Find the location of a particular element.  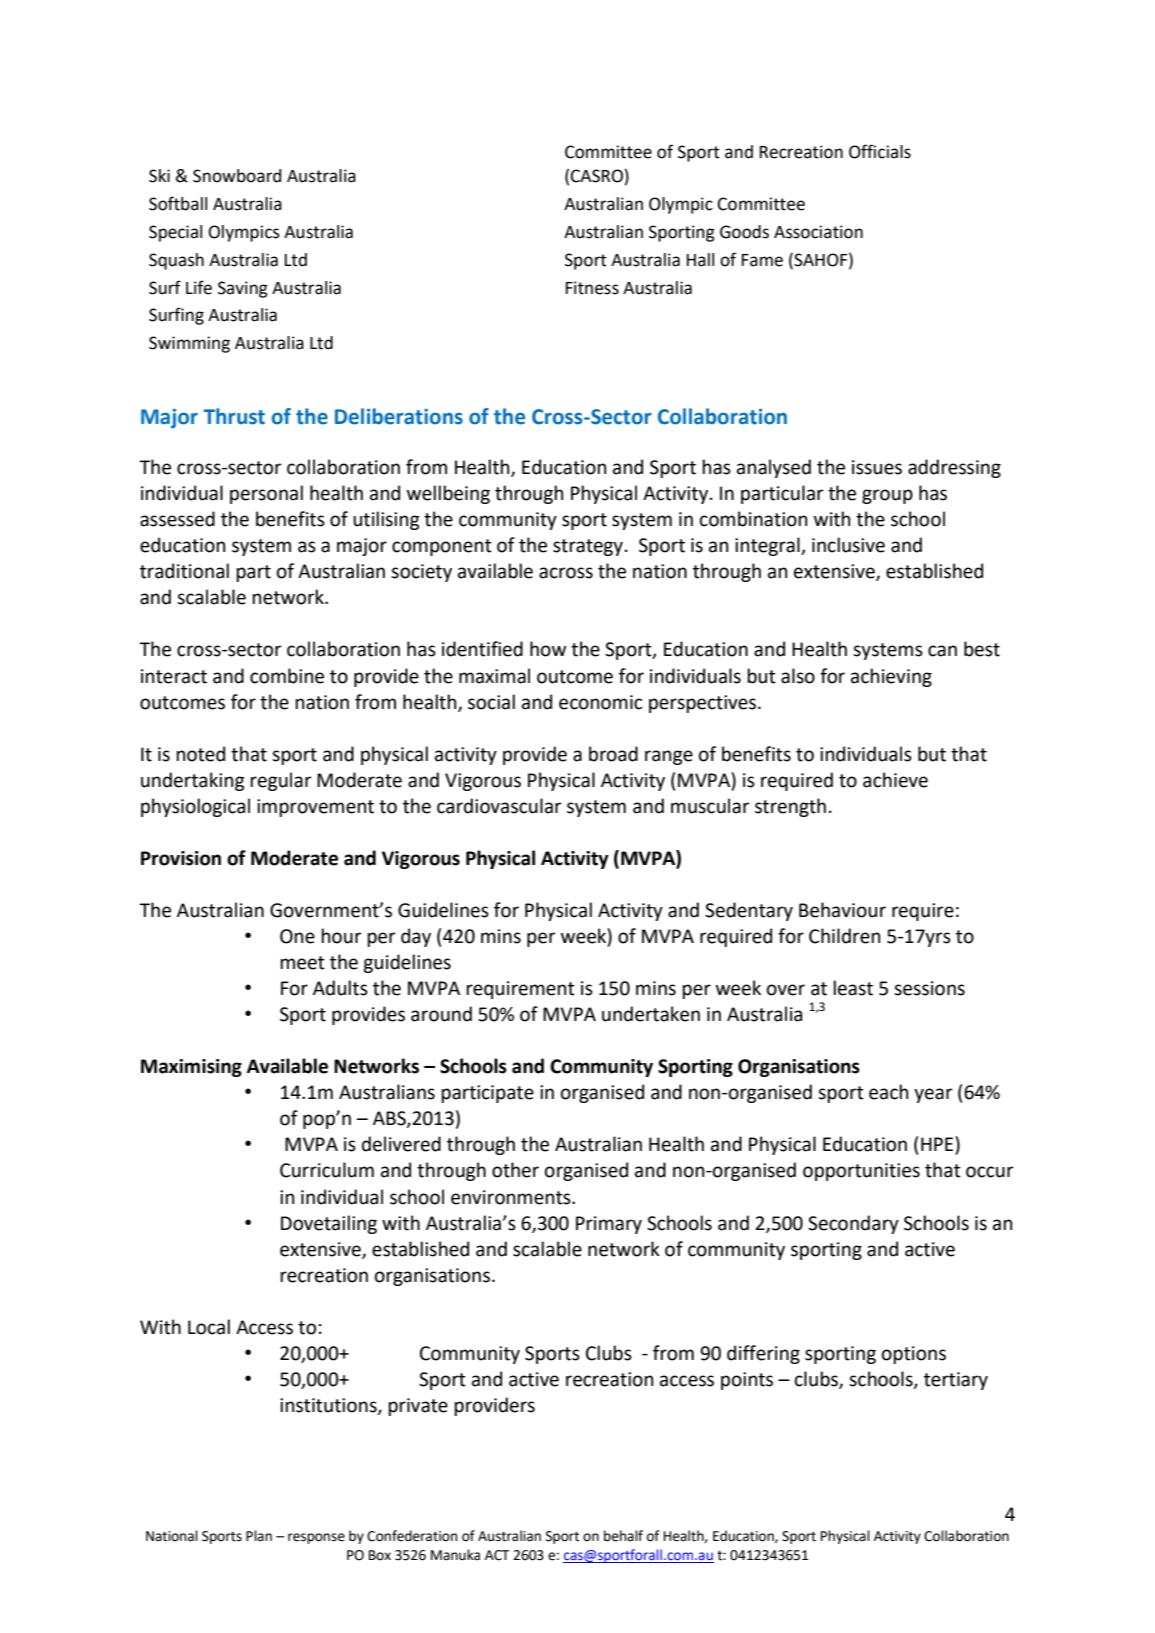

Behaviour is located at coordinates (842, 910).
